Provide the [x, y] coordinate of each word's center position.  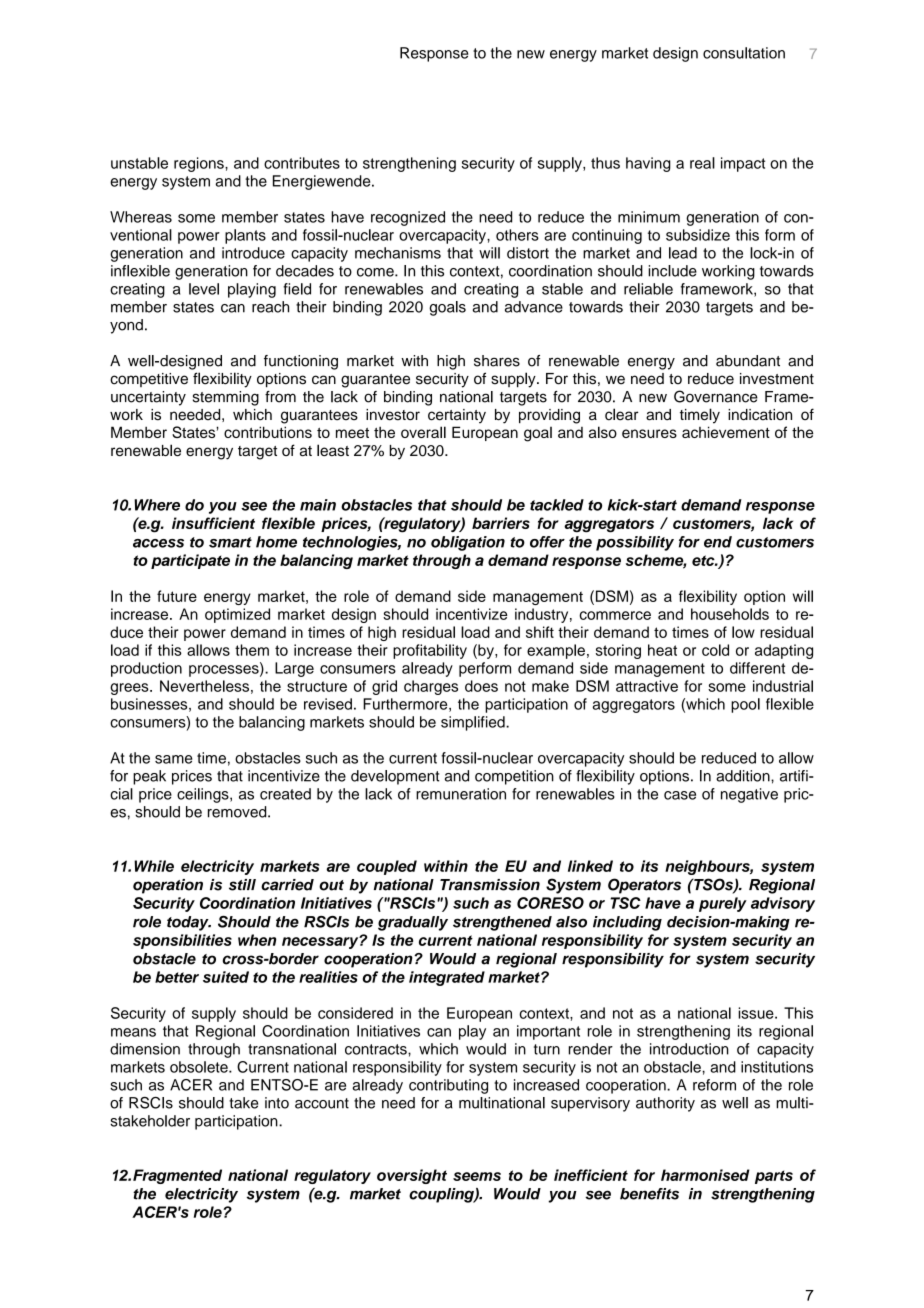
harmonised [705, 1175]
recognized [408, 218]
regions [200, 164]
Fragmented [177, 1176]
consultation [744, 53]
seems [477, 1176]
